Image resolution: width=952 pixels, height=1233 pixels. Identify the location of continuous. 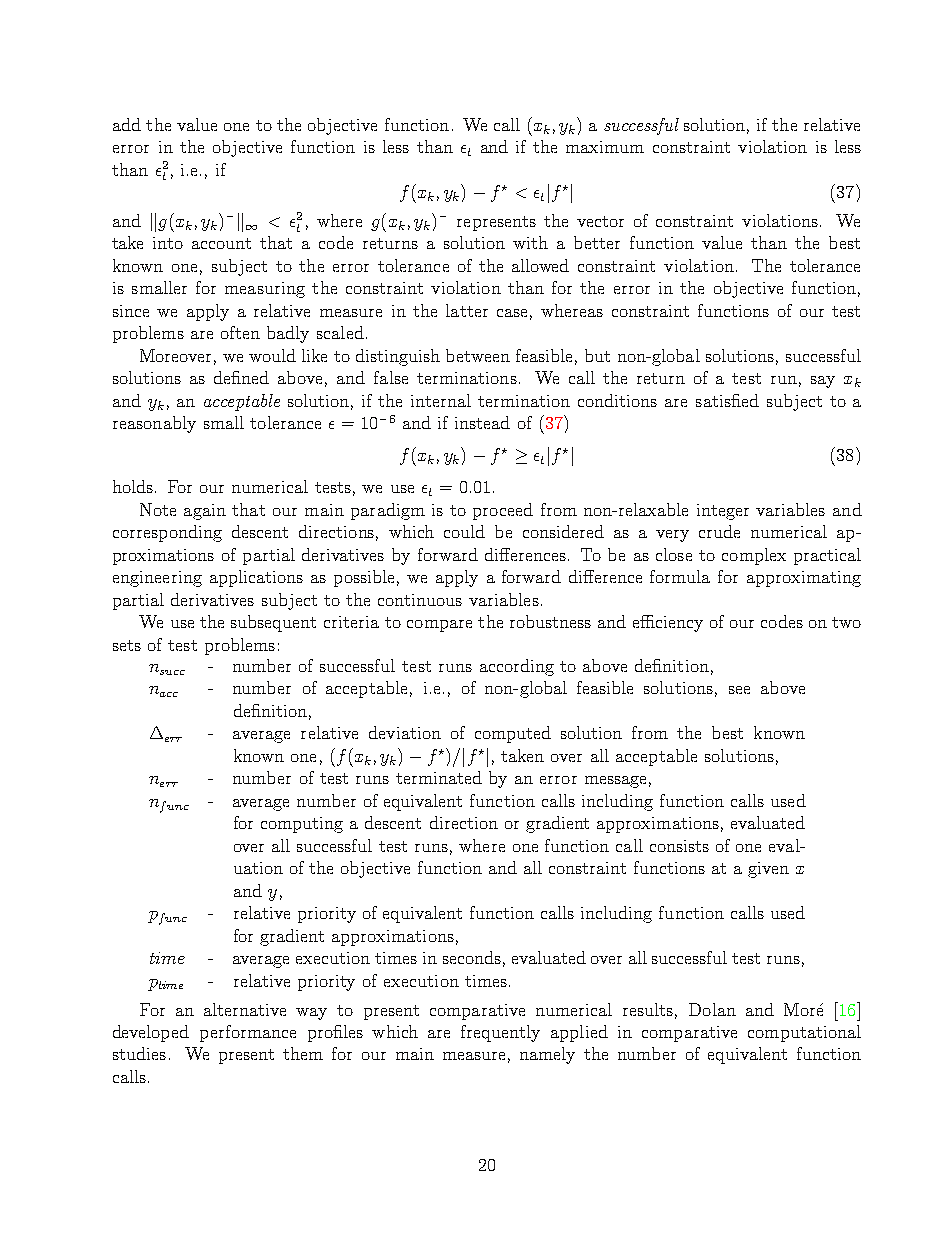
(420, 600).
